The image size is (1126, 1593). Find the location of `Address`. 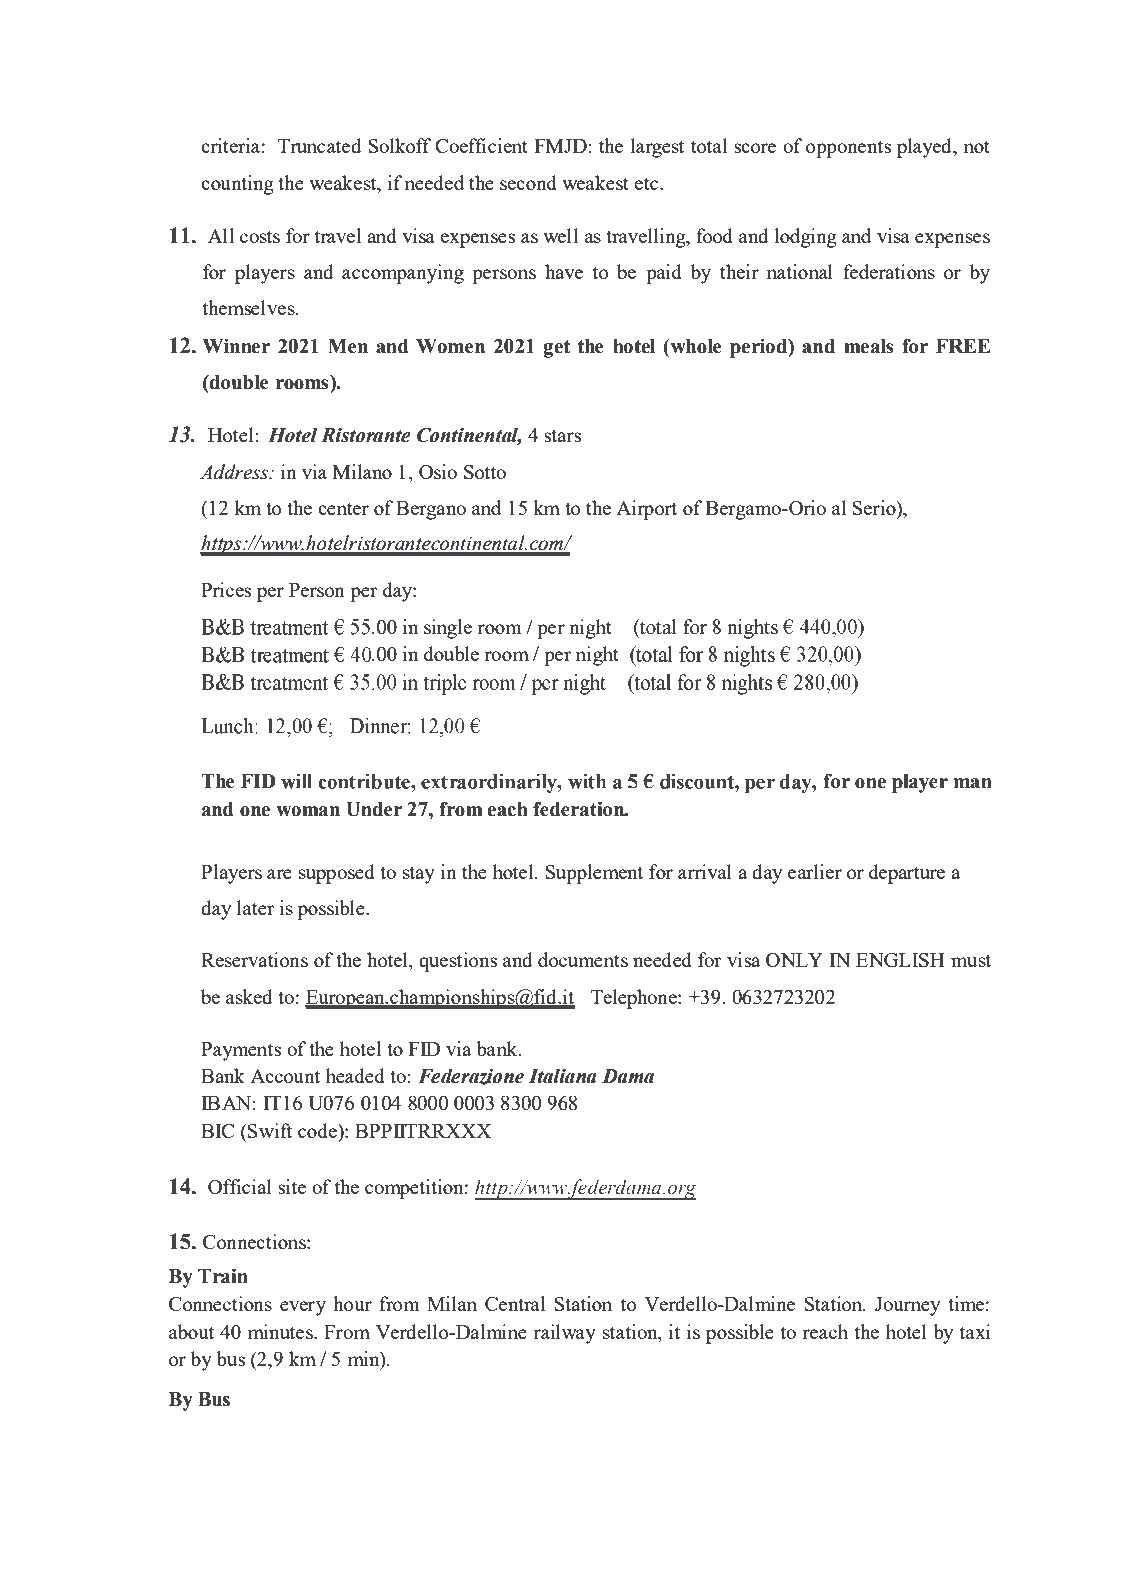

Address is located at coordinates (235, 472).
